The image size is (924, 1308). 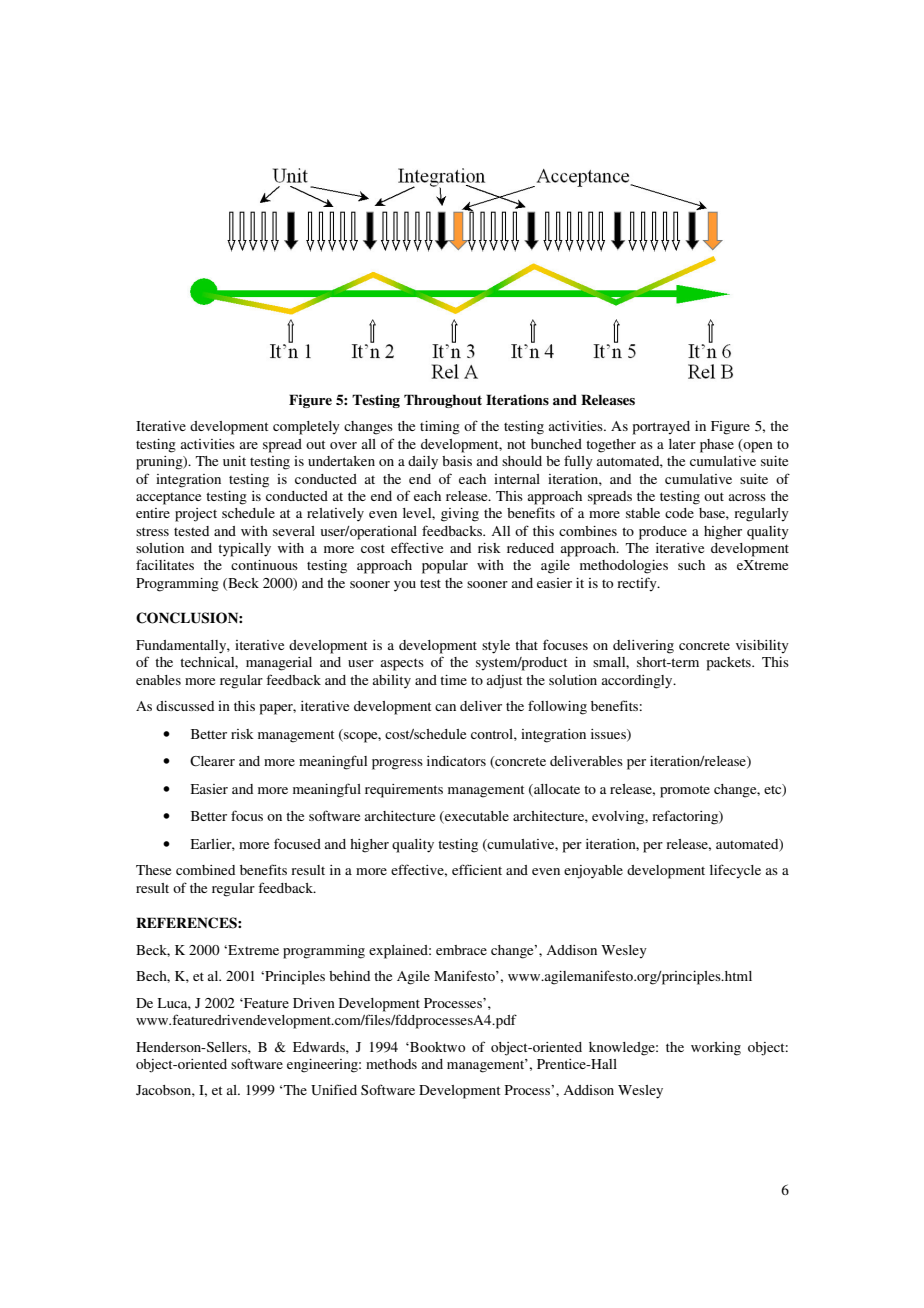 What do you see at coordinates (730, 664) in the screenshot?
I see `packets` at bounding box center [730, 664].
